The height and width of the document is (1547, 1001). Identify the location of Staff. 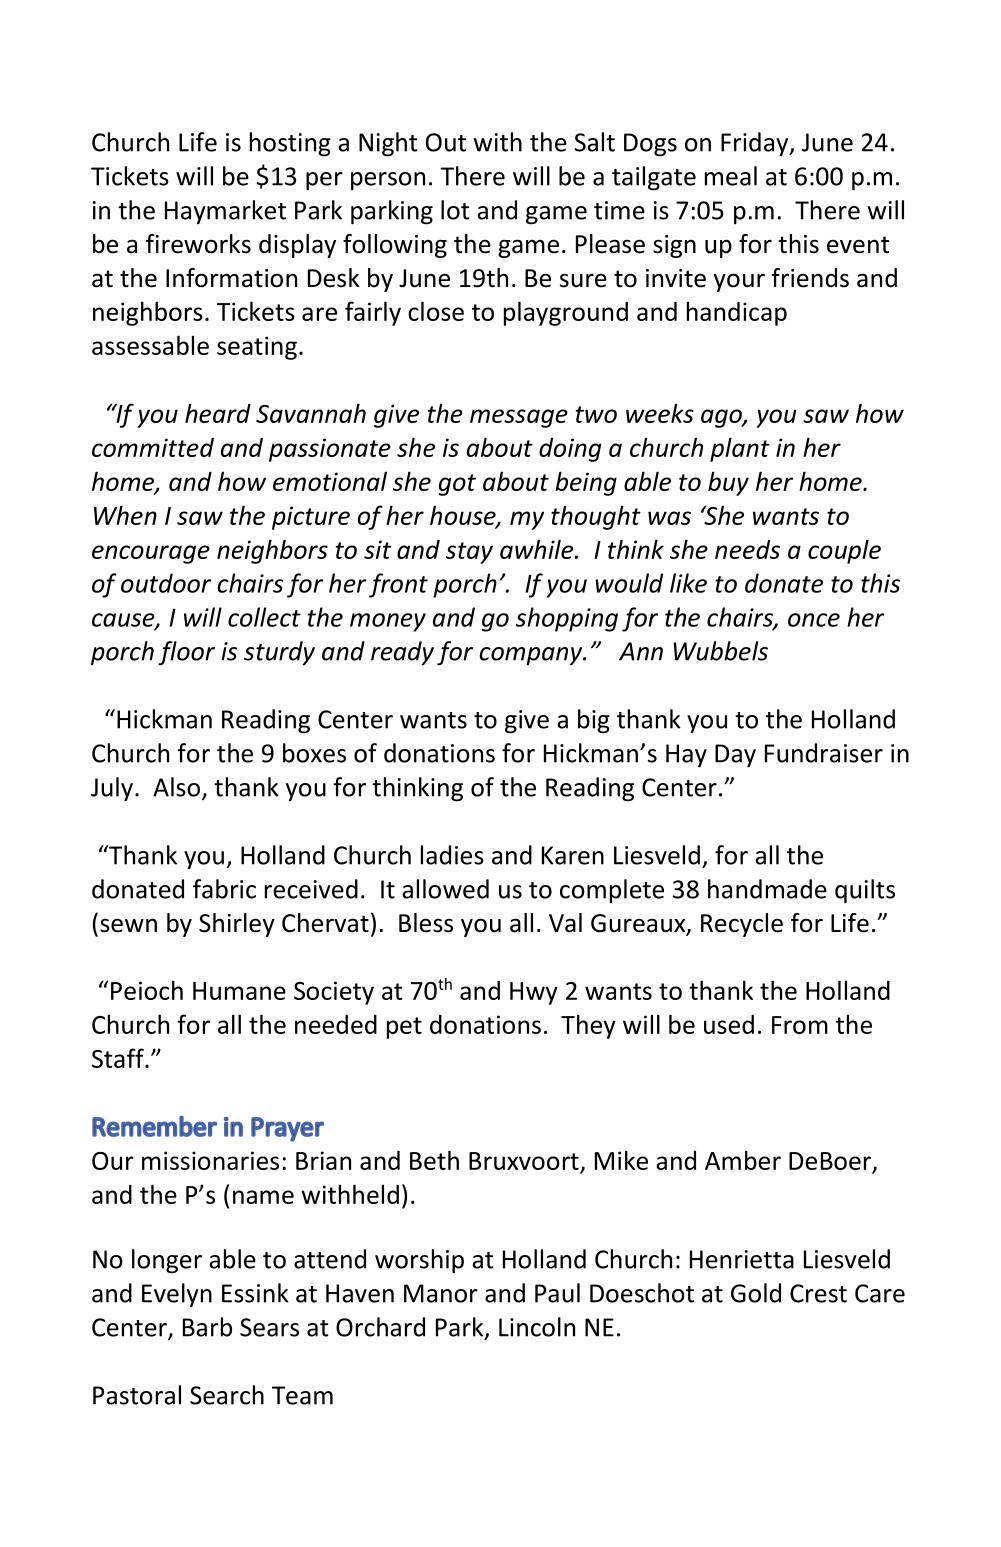
(119, 1058).
